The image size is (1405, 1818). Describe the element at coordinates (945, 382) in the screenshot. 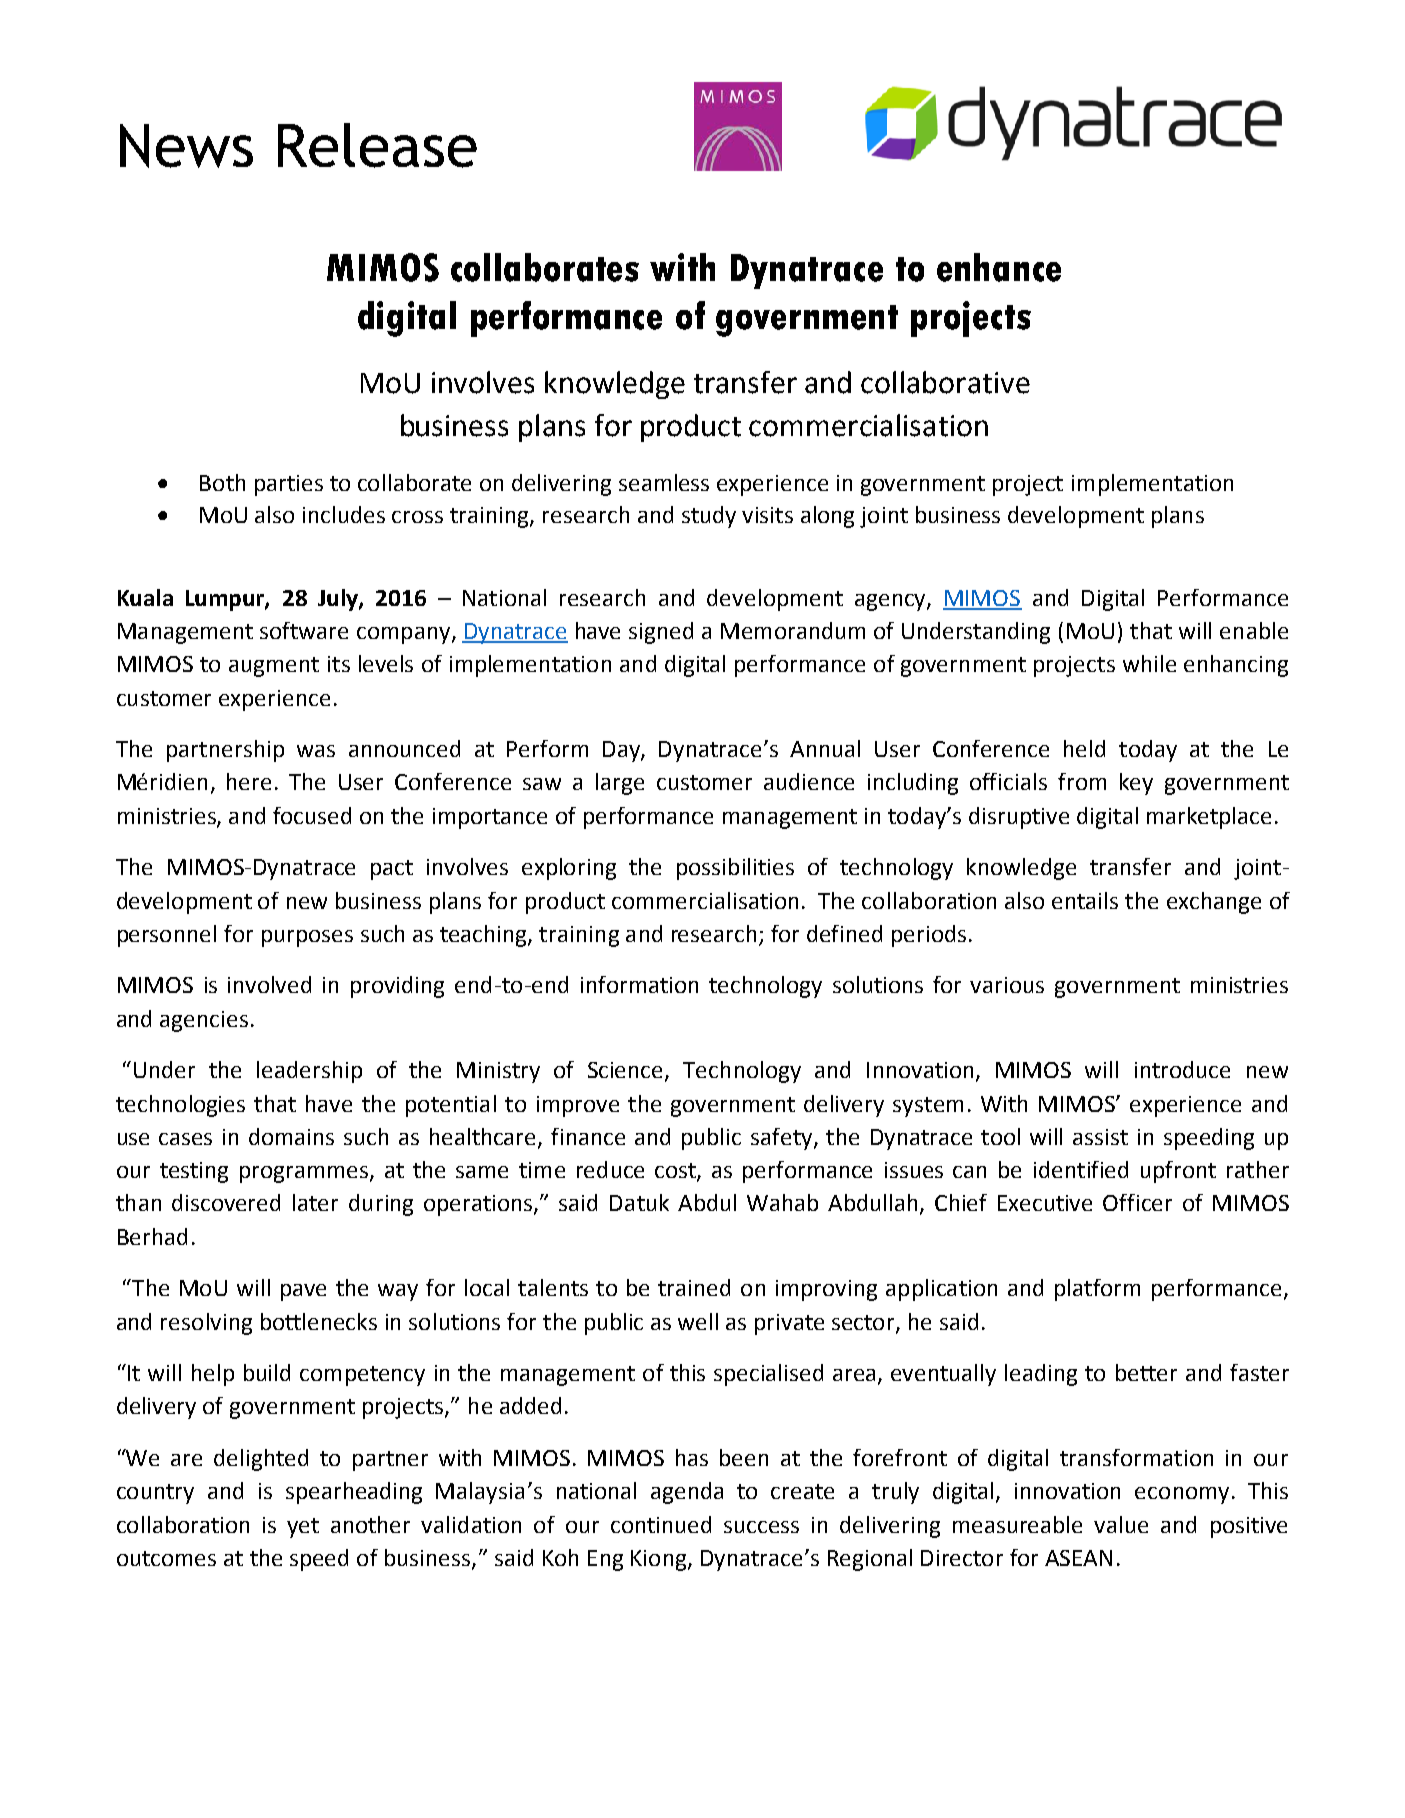

I see `collaborative` at that location.
